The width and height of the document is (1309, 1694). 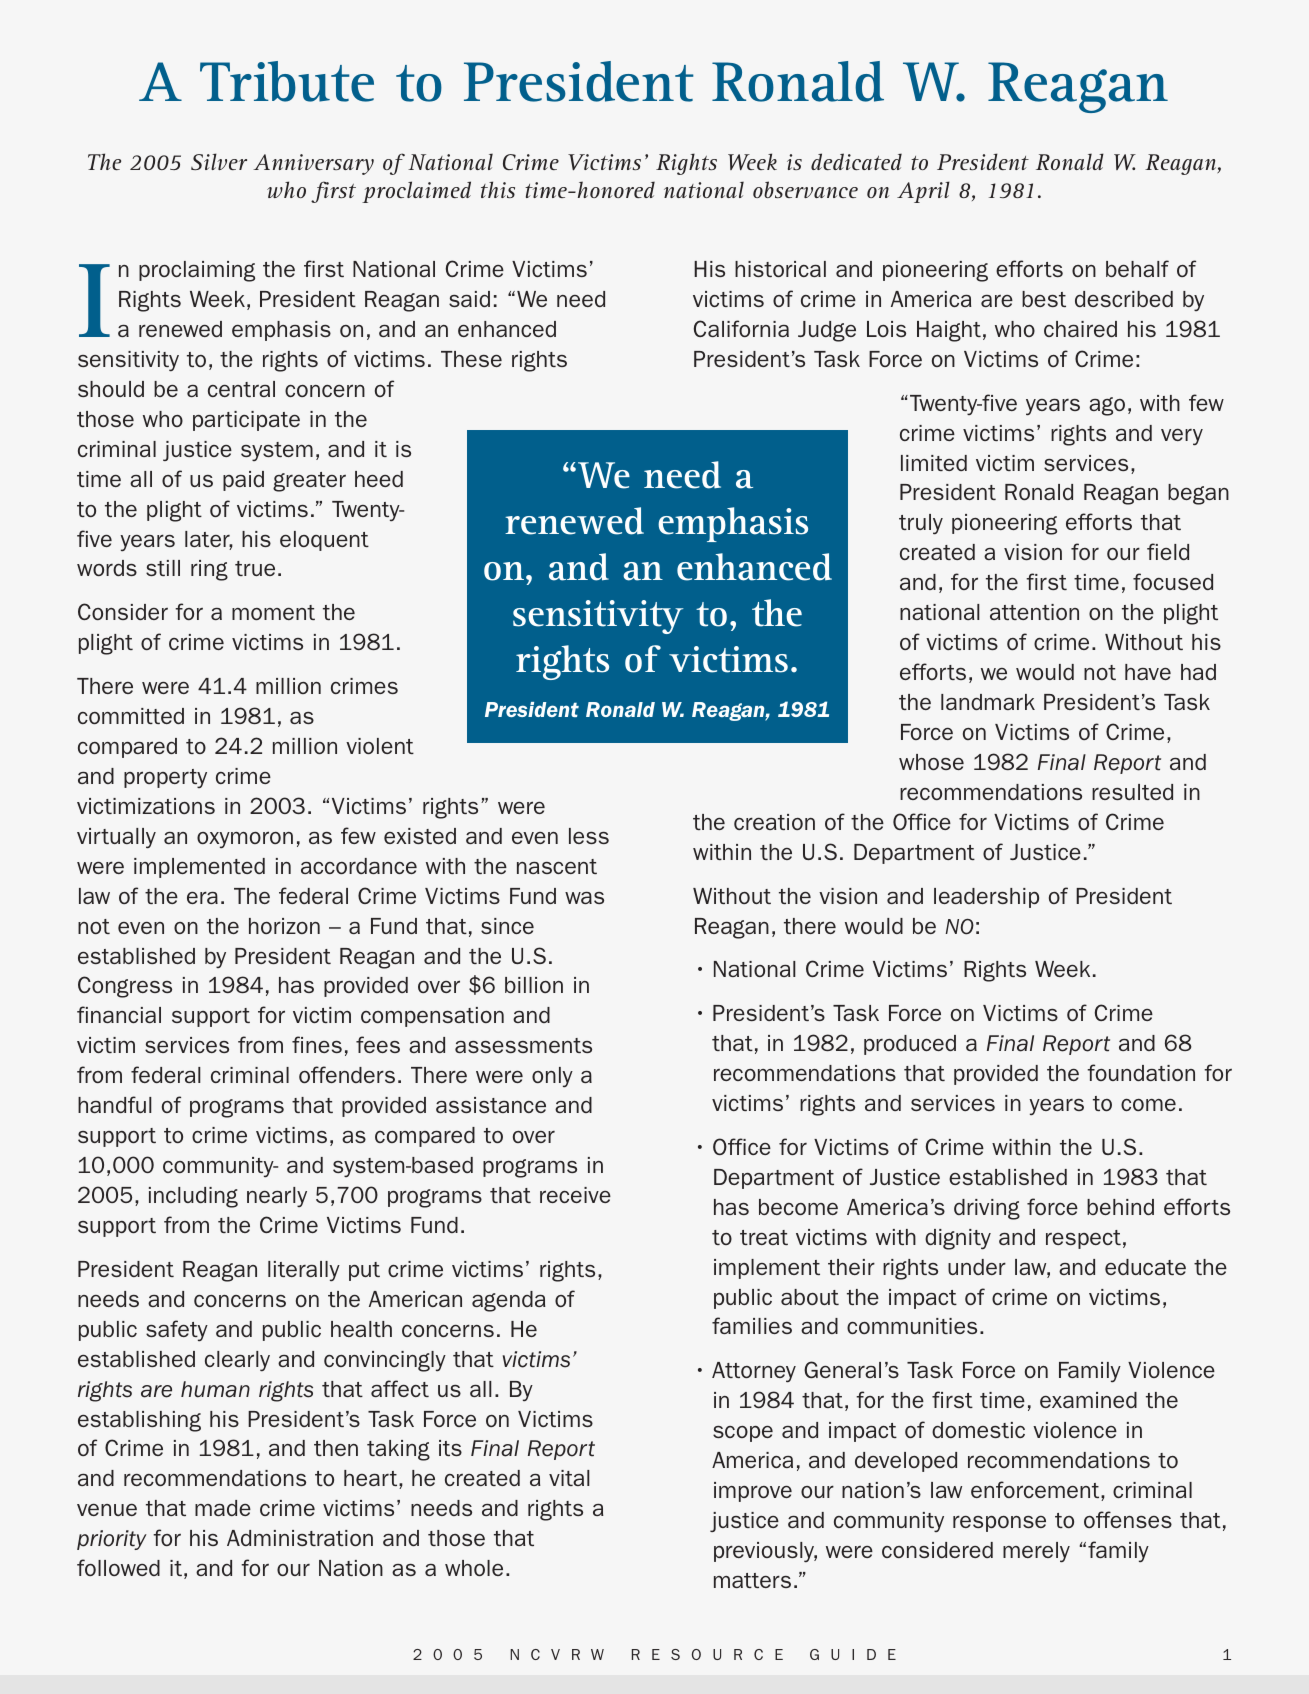 What do you see at coordinates (741, 328) in the document?
I see `California` at bounding box center [741, 328].
